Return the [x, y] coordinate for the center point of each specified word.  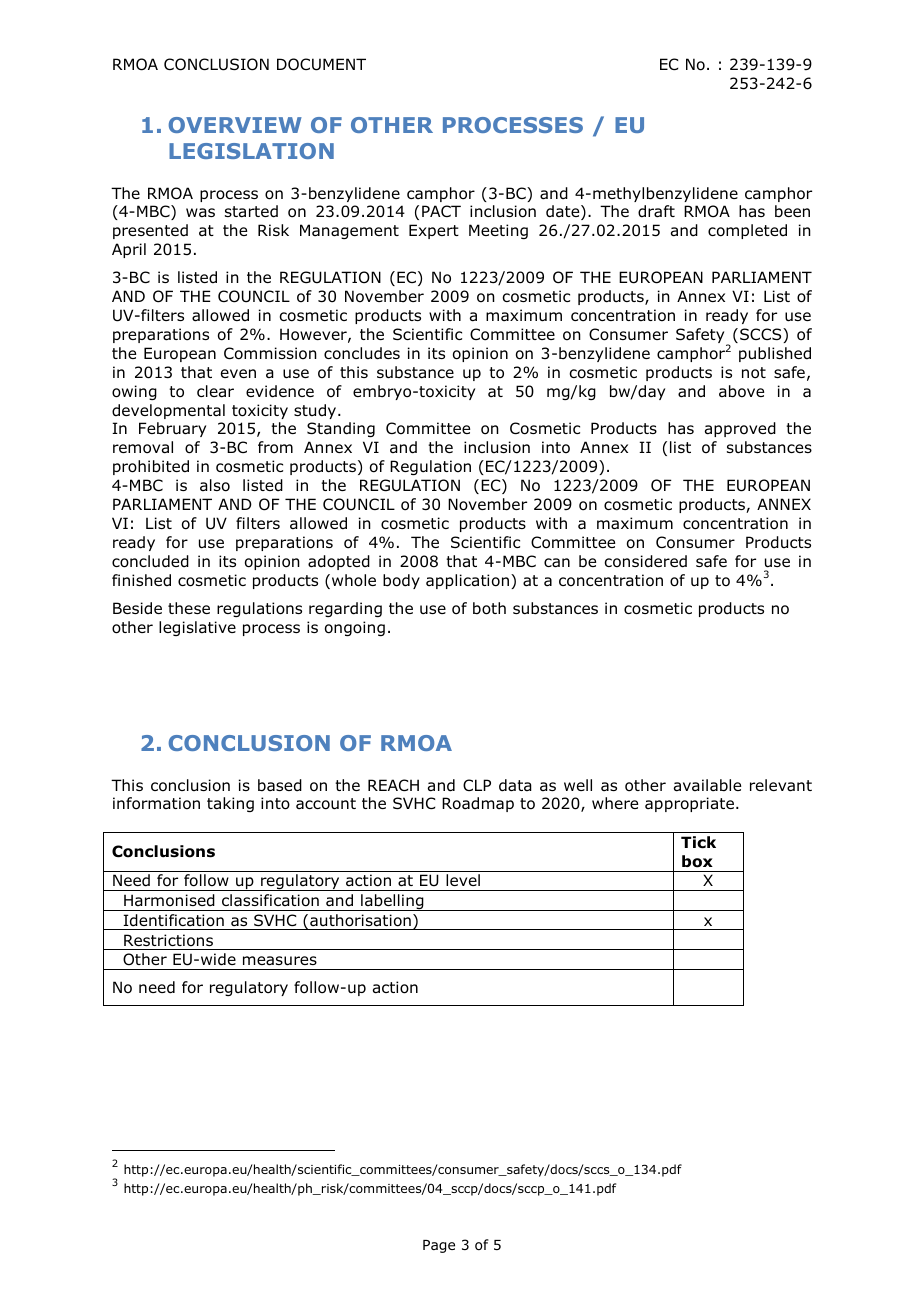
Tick [698, 842]
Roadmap [478, 804]
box [697, 861]
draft [656, 211]
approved [740, 429]
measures [280, 961]
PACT [441, 211]
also [215, 485]
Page [439, 1246]
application [467, 581]
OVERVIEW [235, 125]
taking [230, 804]
